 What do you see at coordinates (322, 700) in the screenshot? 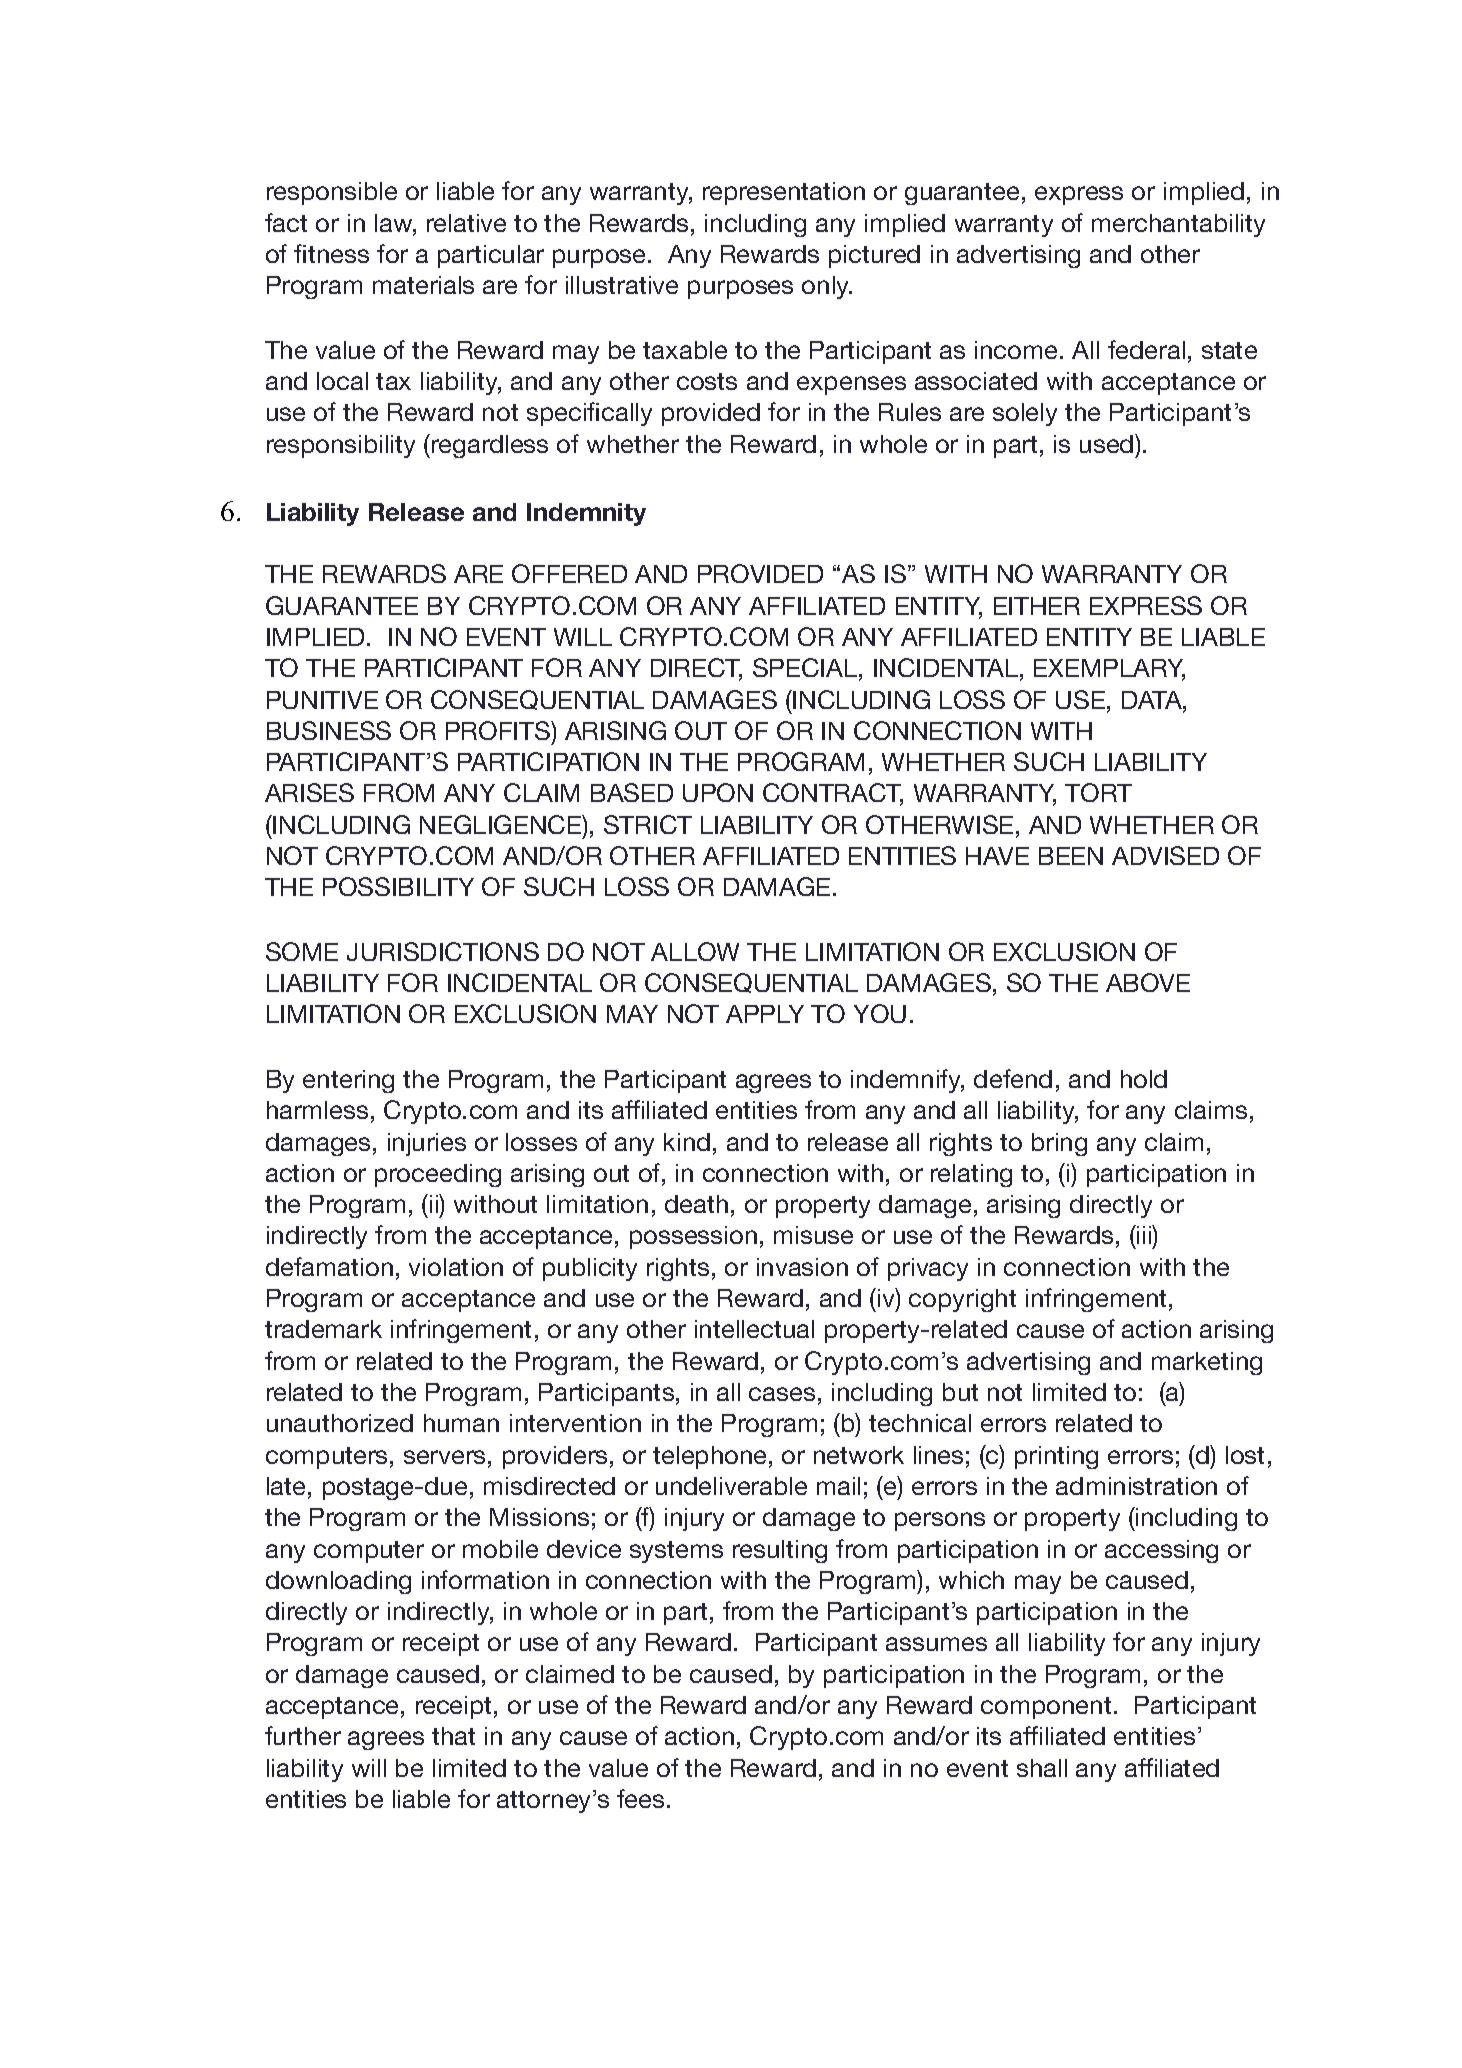
I see `PUNITIVE` at bounding box center [322, 700].
